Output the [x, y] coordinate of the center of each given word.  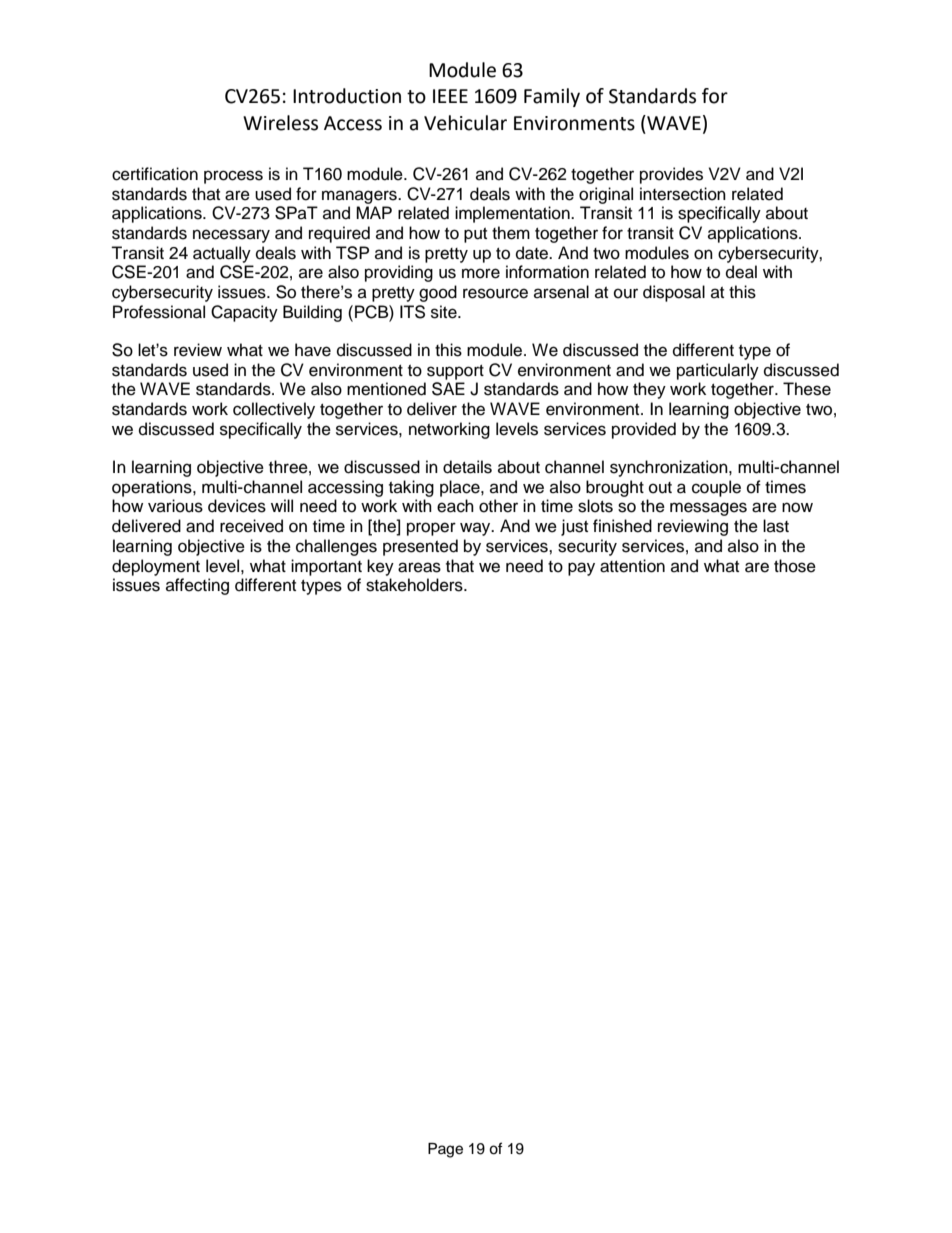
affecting [197, 586]
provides [671, 175]
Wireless [280, 123]
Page [445, 1150]
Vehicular [465, 123]
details [467, 467]
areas [419, 567]
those [795, 566]
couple [716, 488]
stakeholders [415, 585]
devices [237, 506]
